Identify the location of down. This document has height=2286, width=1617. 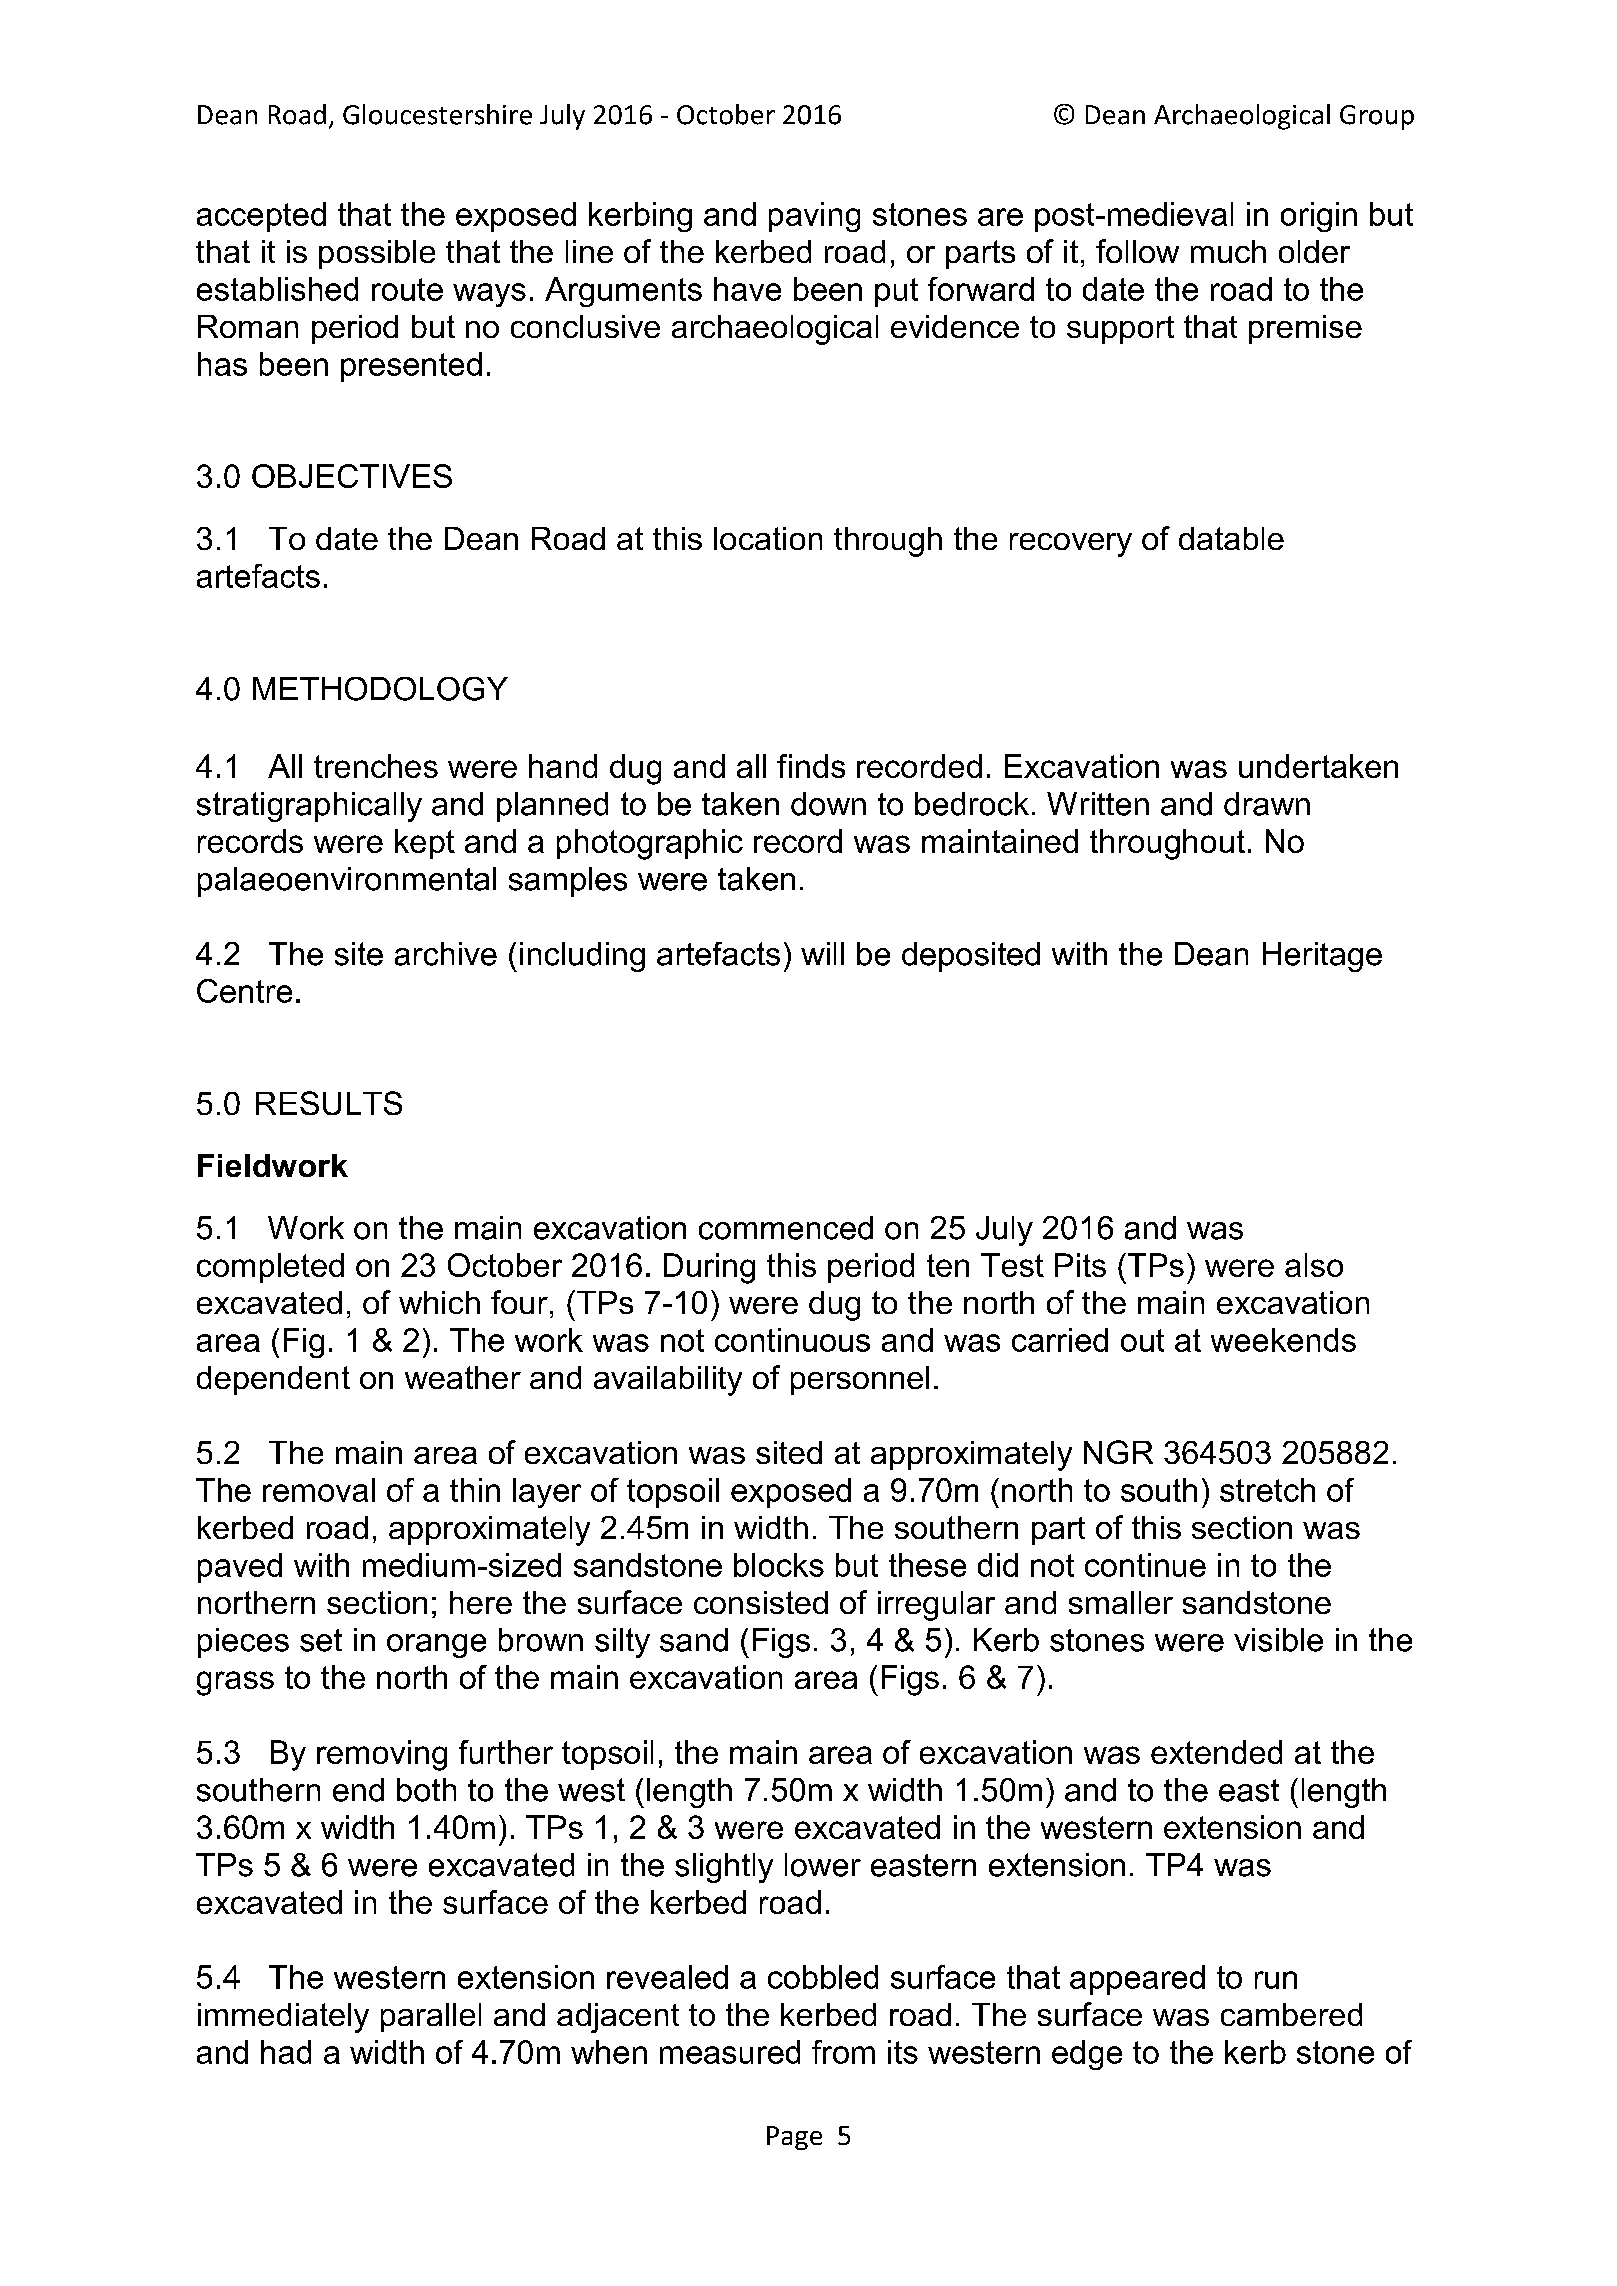
(828, 804).
